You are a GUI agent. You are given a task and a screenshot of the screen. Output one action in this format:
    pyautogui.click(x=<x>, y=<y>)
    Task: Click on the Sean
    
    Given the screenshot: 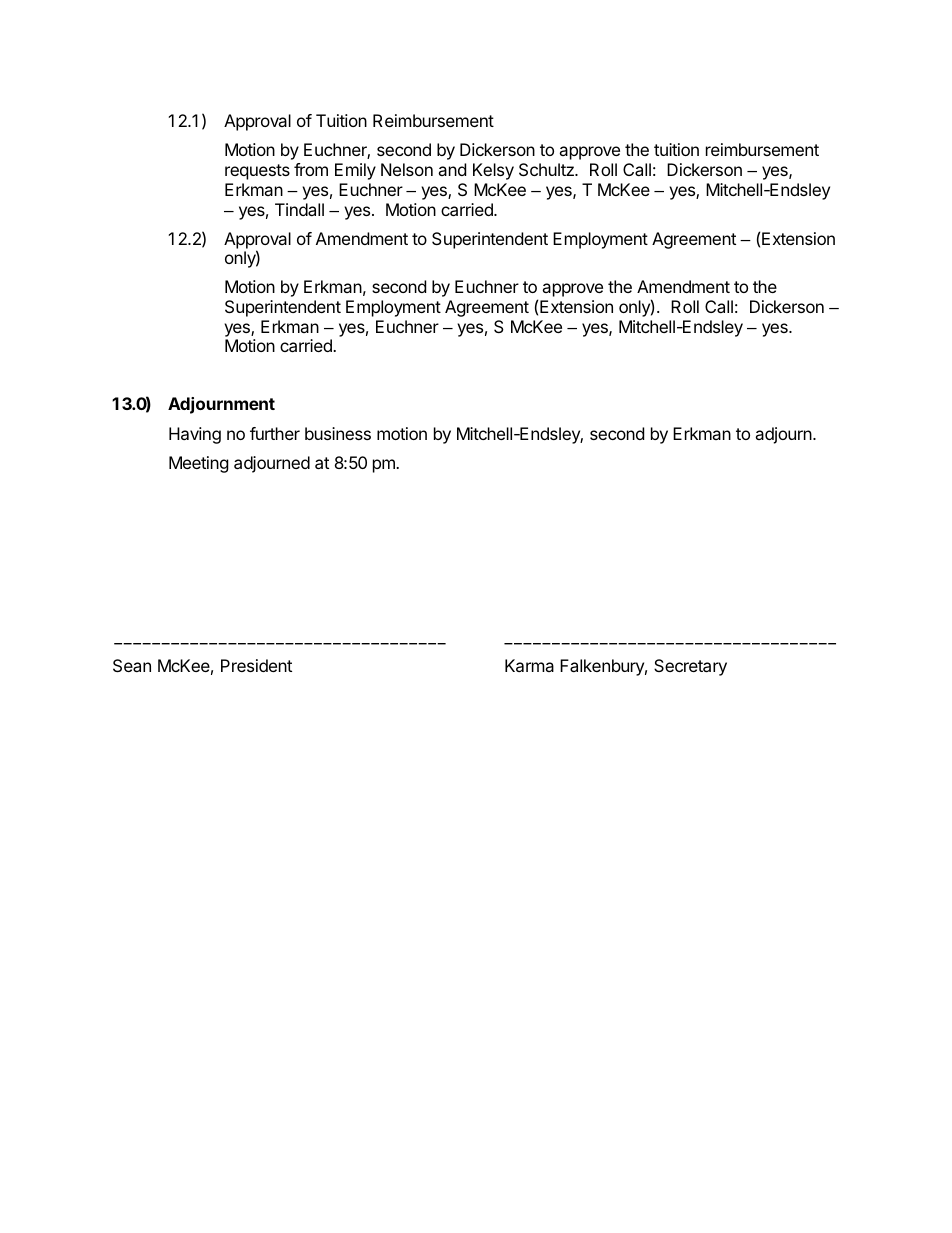 What is the action you would take?
    pyautogui.click(x=132, y=665)
